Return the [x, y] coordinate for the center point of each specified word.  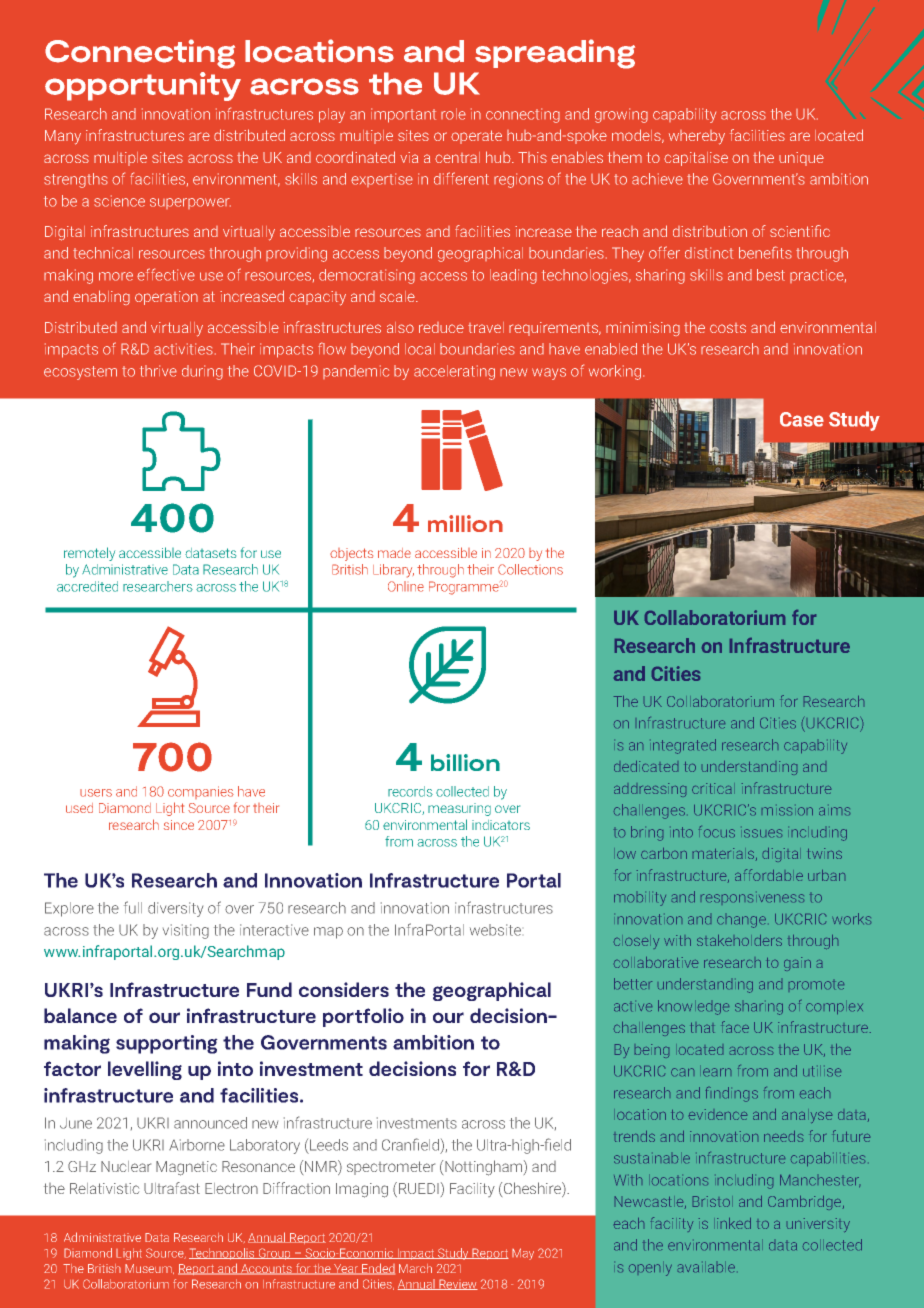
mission [787, 811]
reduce [441, 327]
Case [802, 419]
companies [201, 792]
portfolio [363, 1017]
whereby [697, 137]
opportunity [143, 86]
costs [728, 328]
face [735, 1027]
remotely [89, 554]
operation [166, 298]
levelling [145, 1070]
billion [465, 762]
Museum [149, 1269]
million [465, 523]
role [453, 114]
